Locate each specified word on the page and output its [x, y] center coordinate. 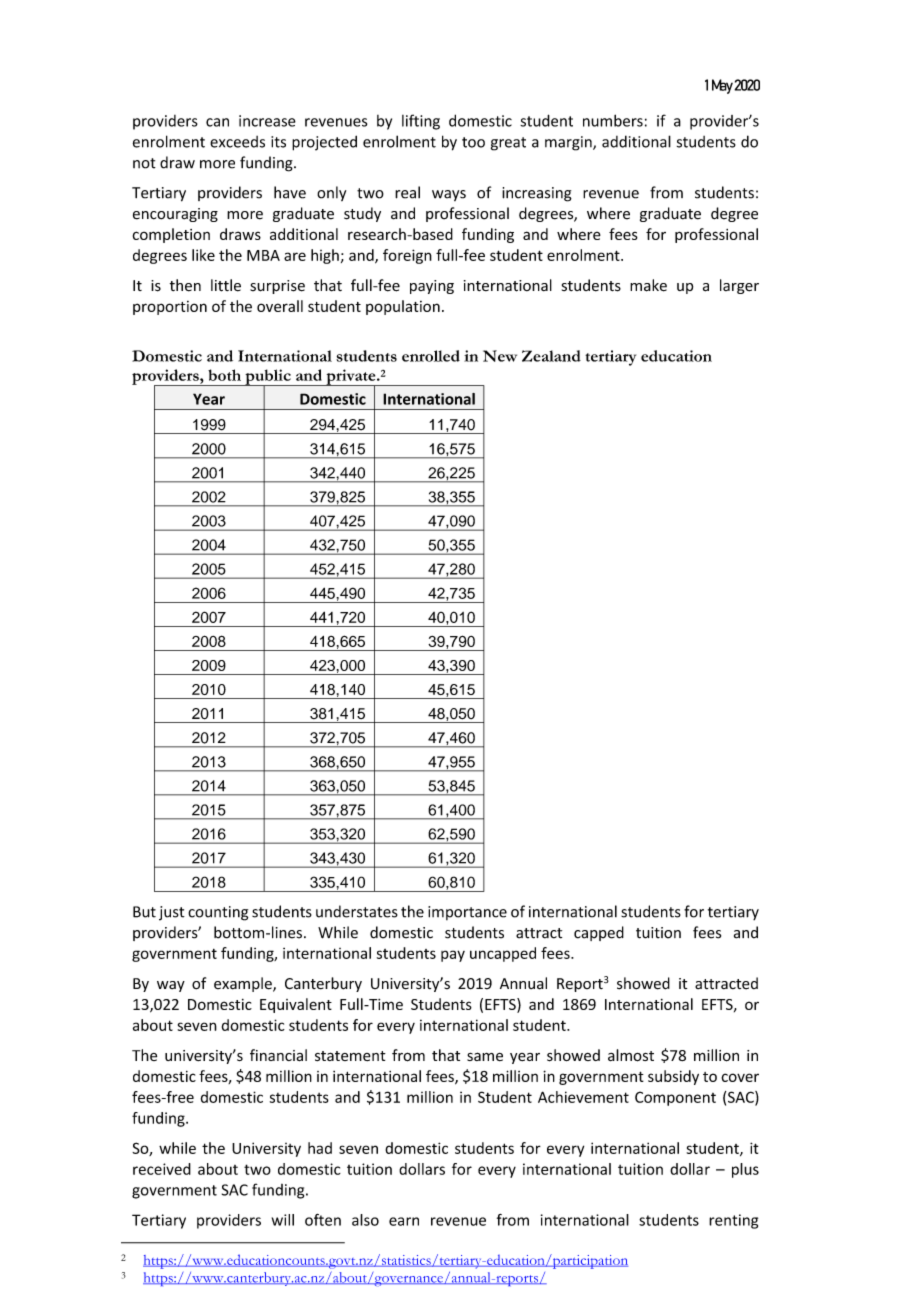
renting [733, 1221]
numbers [613, 120]
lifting [421, 122]
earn [404, 1221]
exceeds [237, 142]
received [162, 1169]
